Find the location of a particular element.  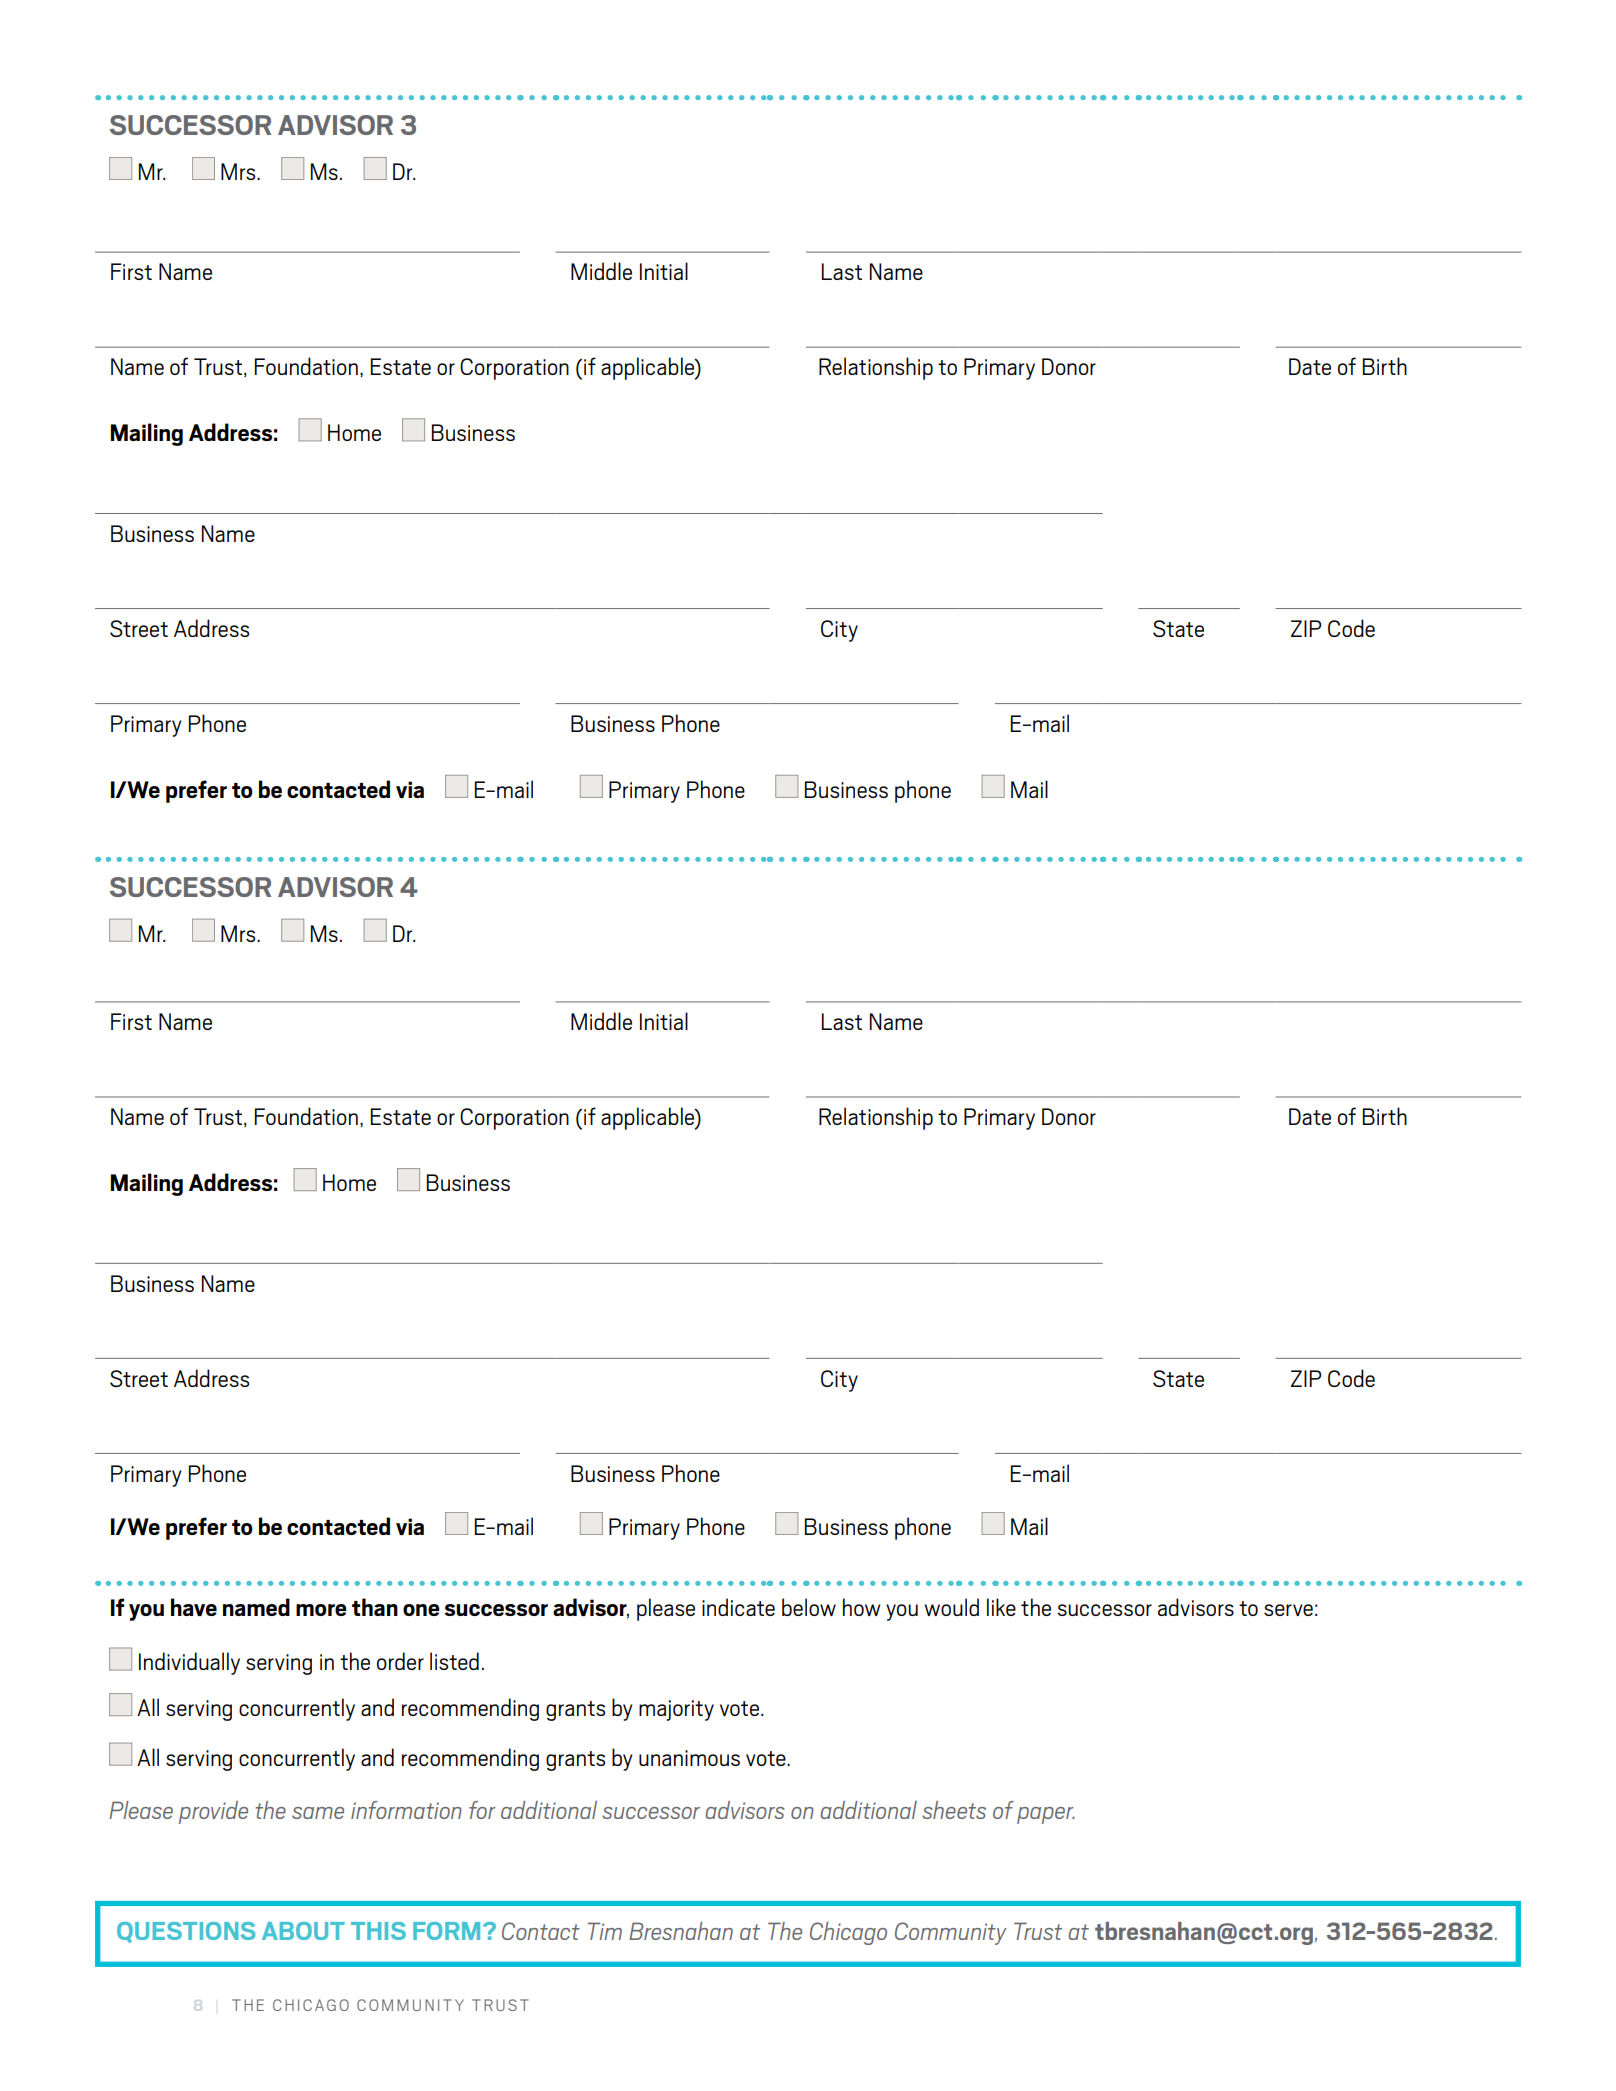

majority is located at coordinates (676, 1710).
